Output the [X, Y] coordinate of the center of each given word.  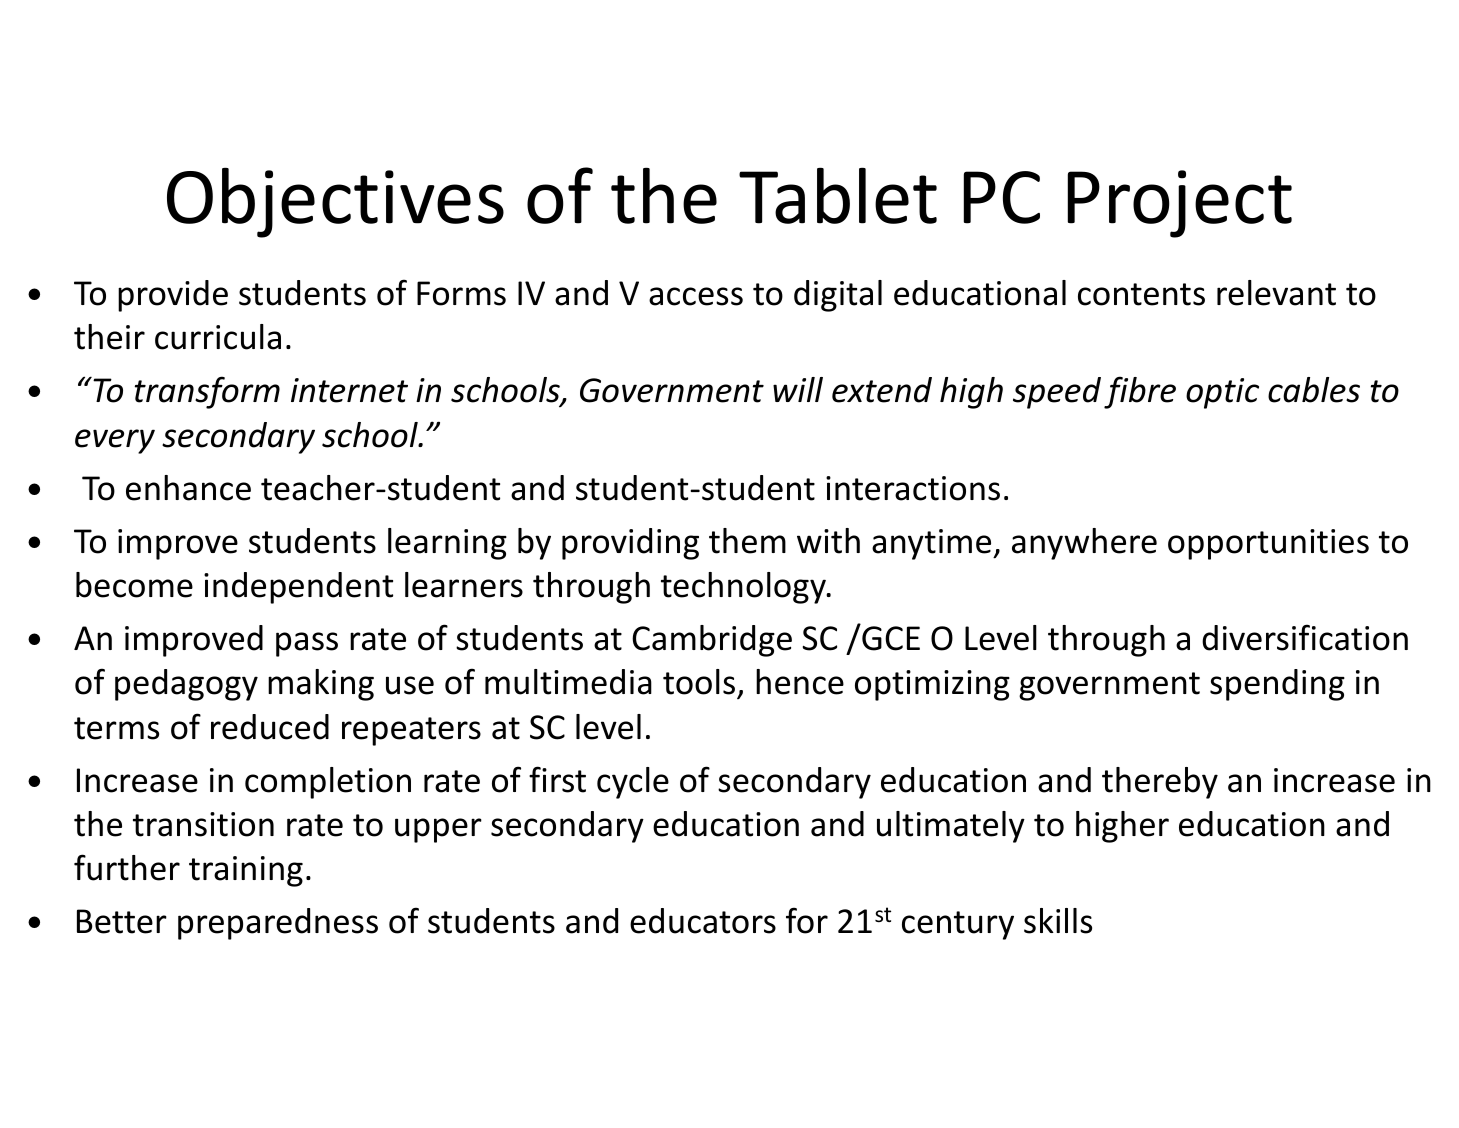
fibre [1140, 392]
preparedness [278, 924]
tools [700, 683]
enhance [188, 488]
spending [1277, 685]
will [798, 389]
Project [1180, 204]
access [696, 296]
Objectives [335, 202]
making [321, 685]
